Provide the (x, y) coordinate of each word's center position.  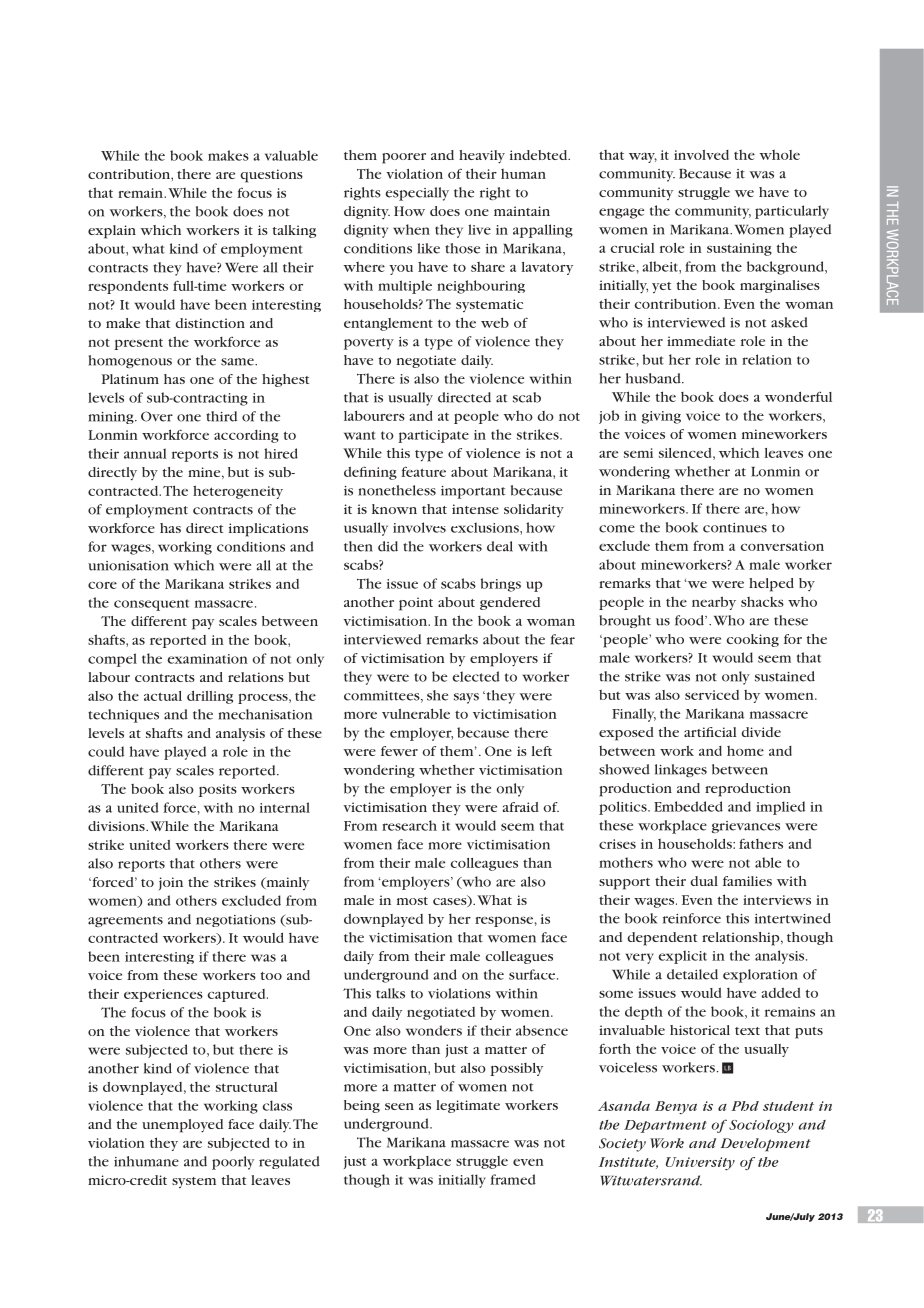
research (409, 825)
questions (271, 176)
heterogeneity (238, 492)
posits (218, 790)
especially (417, 194)
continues (735, 528)
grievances (746, 827)
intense (475, 509)
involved (701, 155)
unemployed (182, 1126)
